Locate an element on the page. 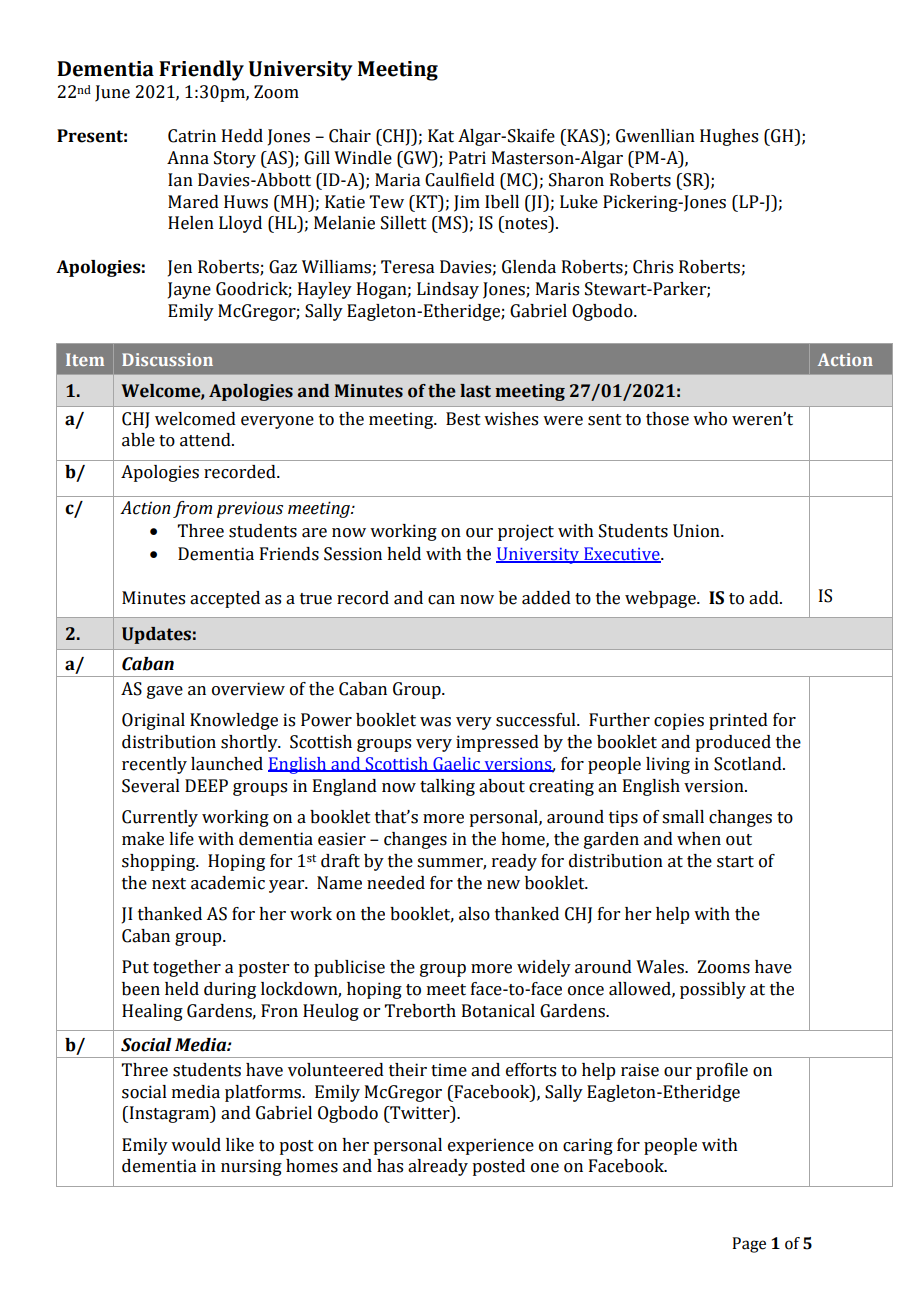 The width and height of the page is (924, 1308). living is located at coordinates (668, 765).
